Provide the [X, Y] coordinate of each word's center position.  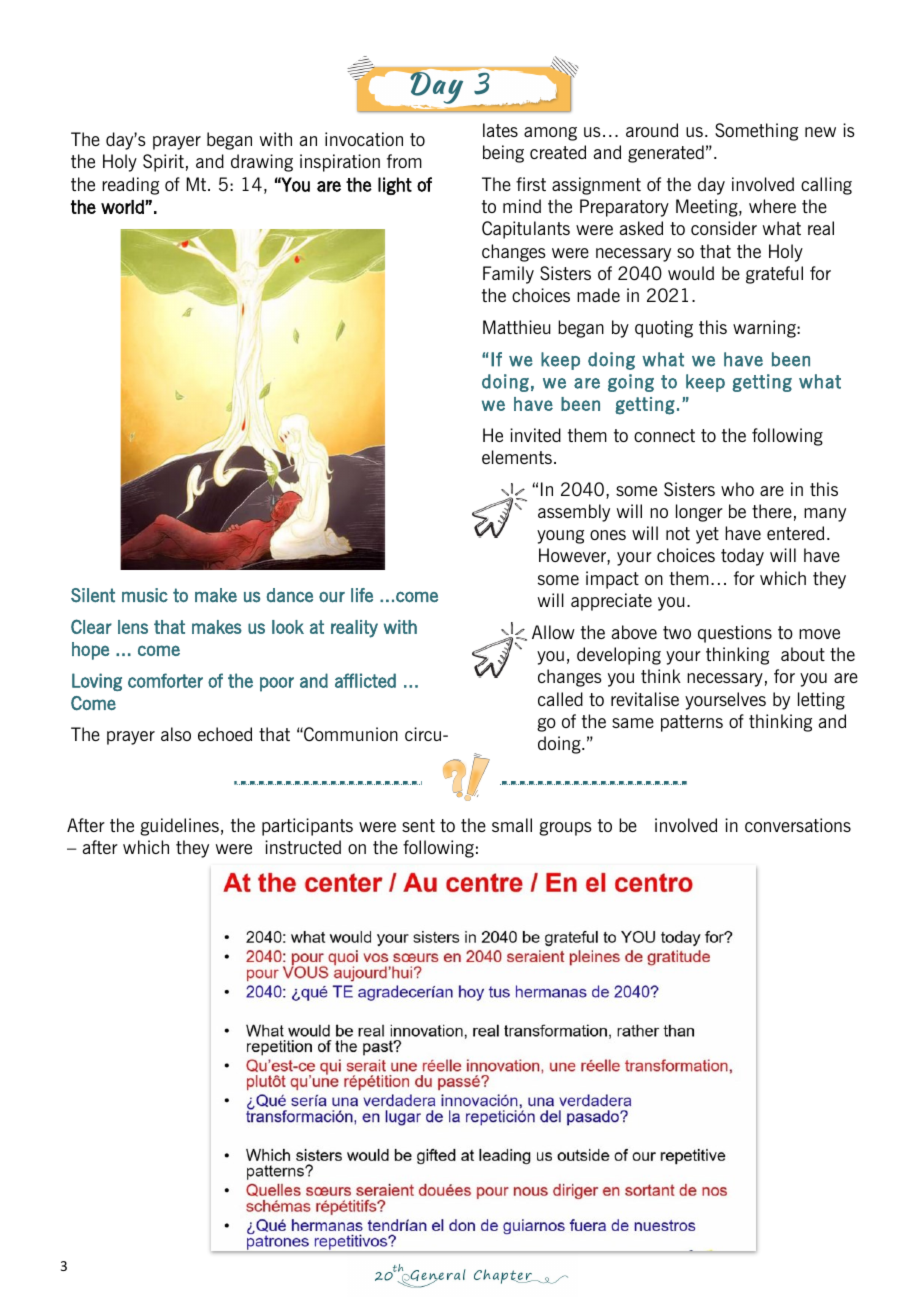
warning [765, 329]
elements [517, 457]
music [145, 595]
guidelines [179, 827]
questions [735, 634]
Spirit [163, 163]
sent [418, 825]
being [503, 154]
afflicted [365, 680]
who [737, 489]
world [123, 207]
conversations [798, 825]
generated [666, 154]
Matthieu [516, 327]
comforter [165, 680]
